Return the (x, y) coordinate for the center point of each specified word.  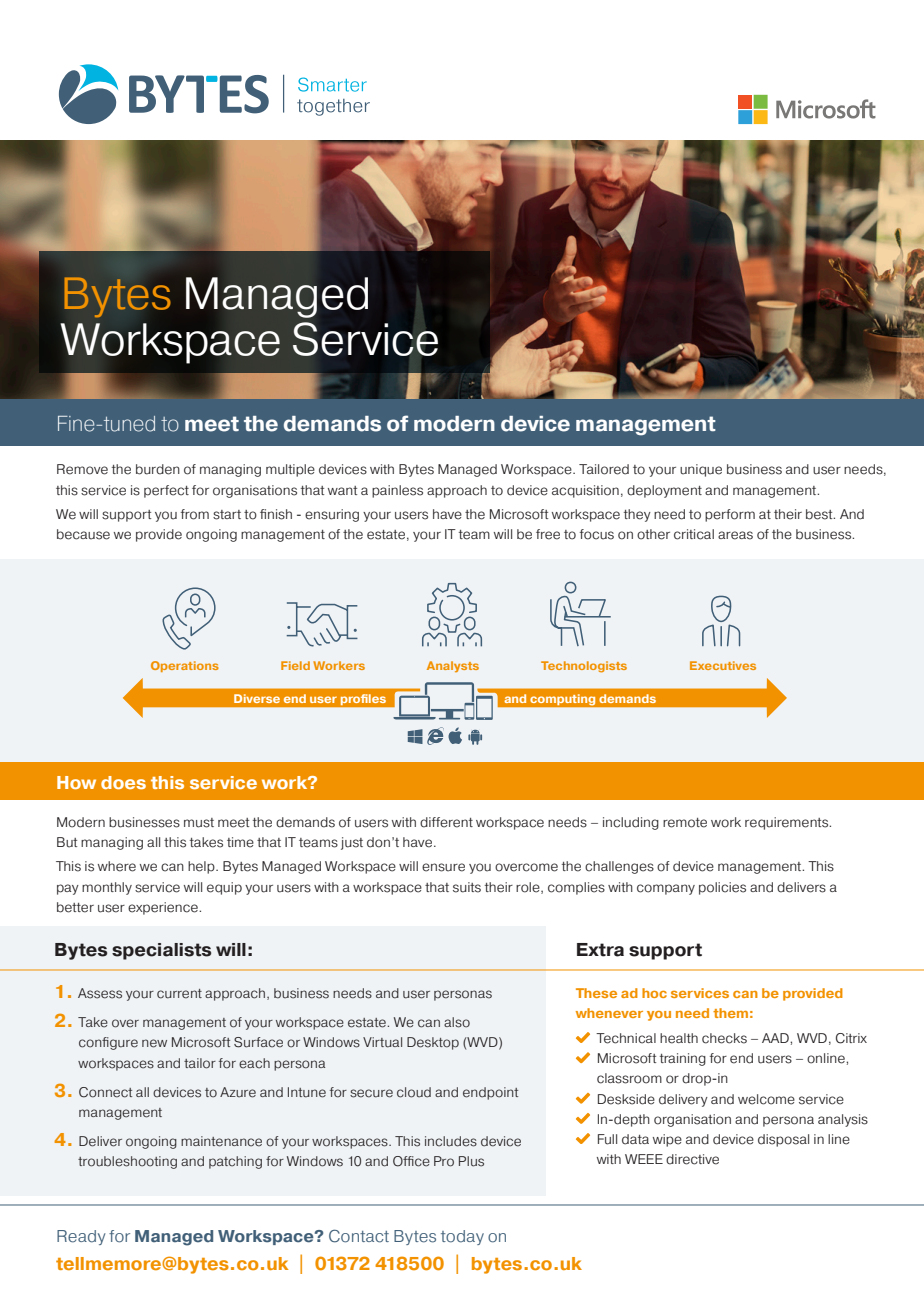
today (462, 1237)
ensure (443, 867)
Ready (81, 1237)
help (202, 867)
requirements (788, 823)
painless (397, 491)
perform (730, 515)
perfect (166, 491)
